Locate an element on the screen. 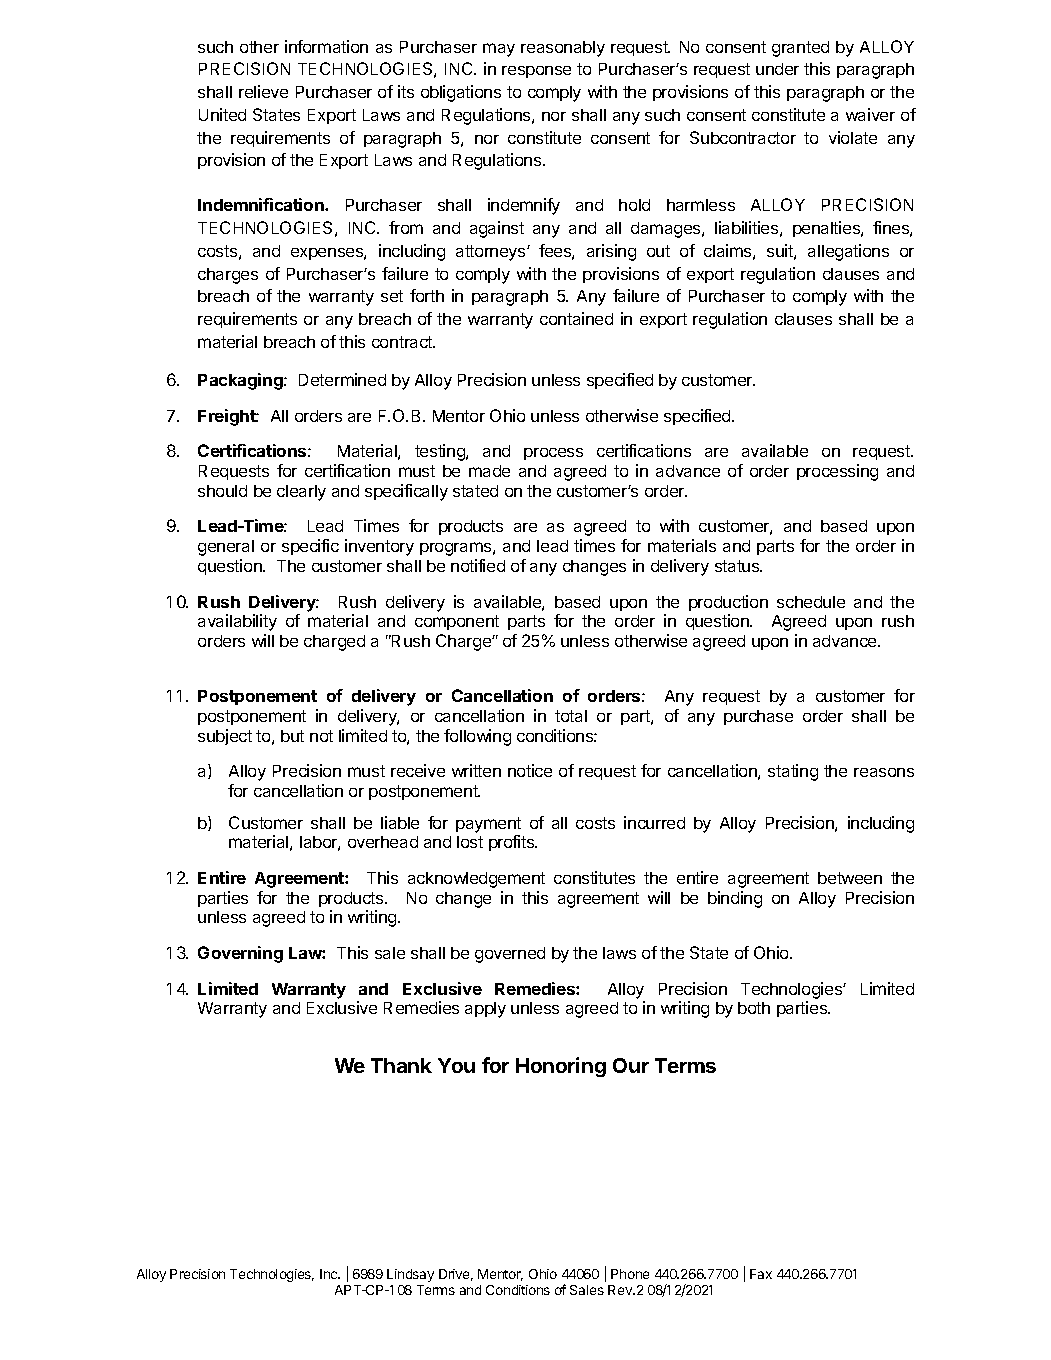 This screenshot has height=1360, width=1051. Lindsay is located at coordinates (410, 1275).
